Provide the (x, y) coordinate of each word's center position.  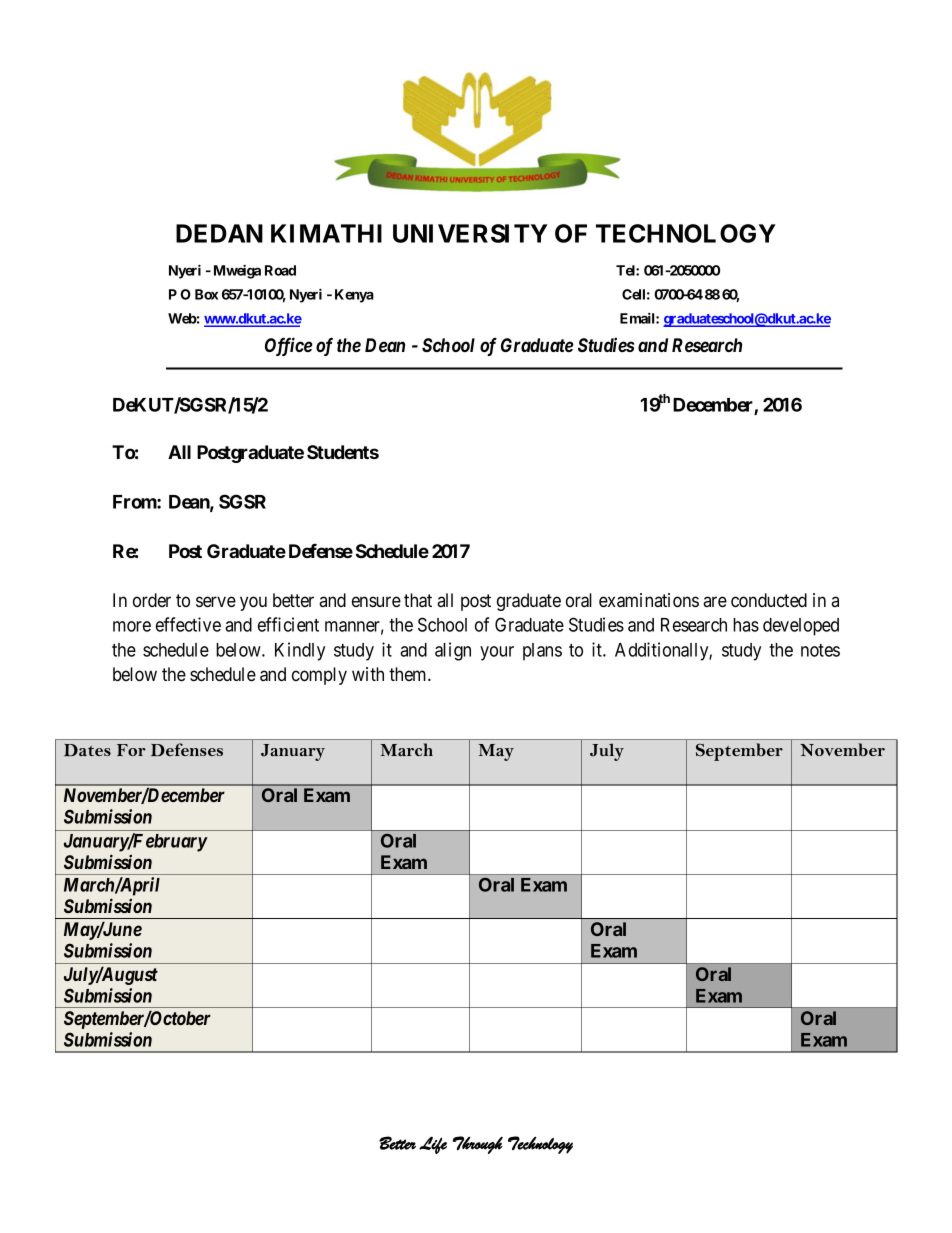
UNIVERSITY (470, 233)
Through (478, 1145)
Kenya (354, 296)
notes (820, 650)
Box (206, 294)
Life (433, 1145)
